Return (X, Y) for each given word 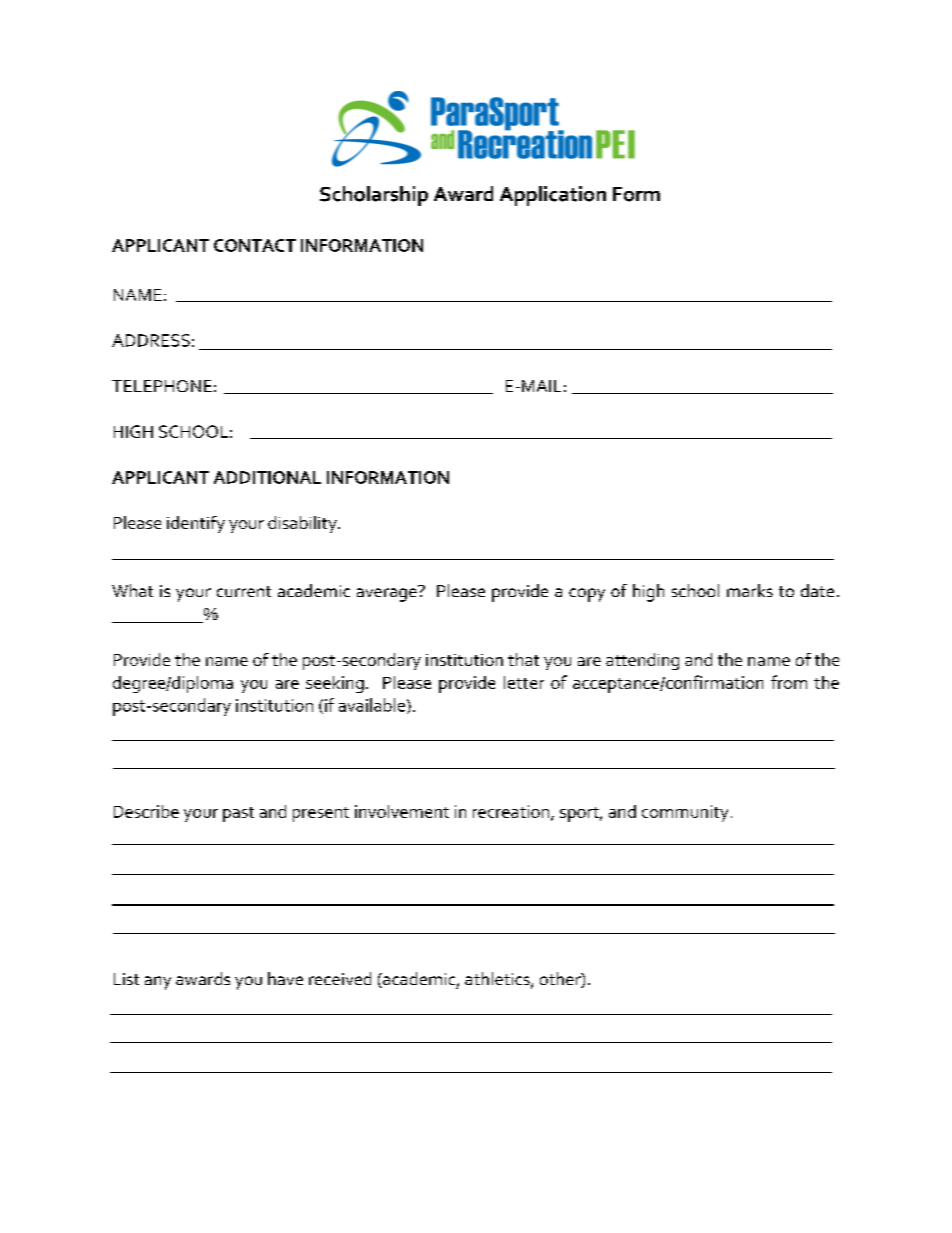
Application (553, 196)
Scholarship (374, 196)
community (685, 813)
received (340, 978)
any (158, 983)
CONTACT (255, 245)
